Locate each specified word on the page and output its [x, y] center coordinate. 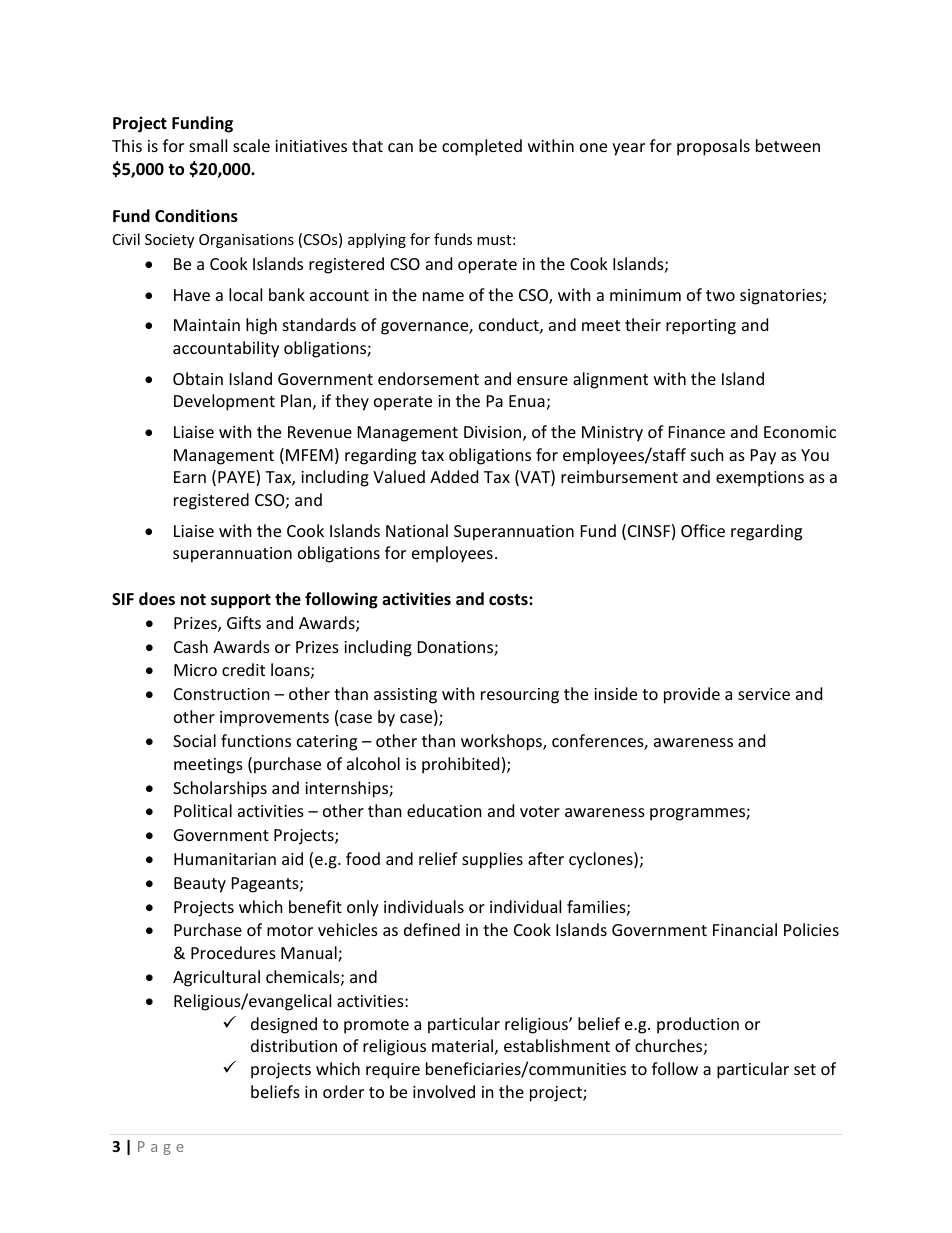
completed [482, 147]
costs [509, 600]
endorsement [428, 378]
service [764, 694]
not [193, 600]
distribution [294, 1045]
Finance [697, 432]
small [208, 145]
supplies [492, 860]
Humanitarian [225, 859]
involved [444, 1091]
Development [224, 402]
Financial [745, 929]
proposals [713, 147]
